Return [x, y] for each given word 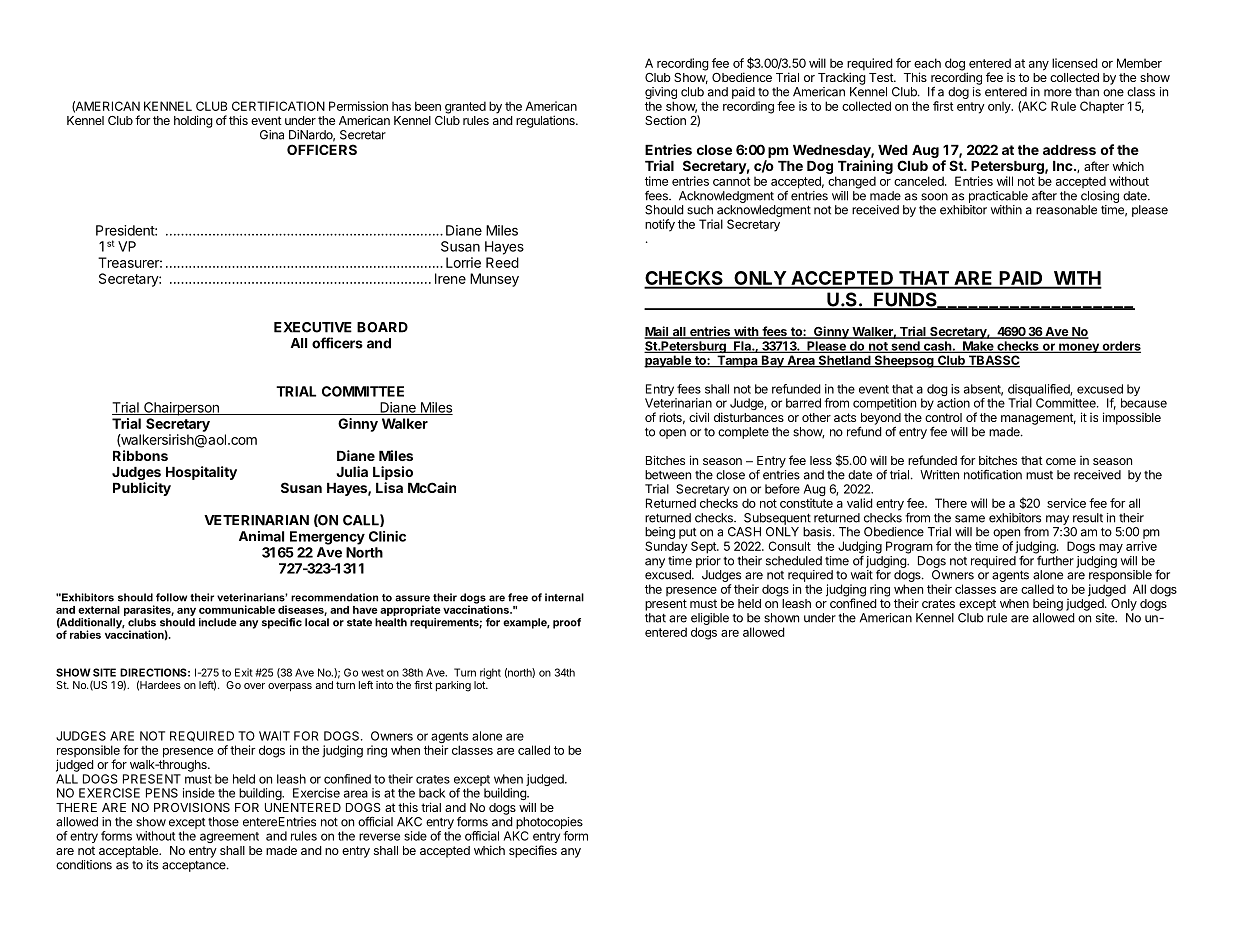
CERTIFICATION [278, 106]
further [1055, 560]
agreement [229, 837]
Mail [657, 332]
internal [564, 597]
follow [171, 597]
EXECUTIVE [313, 327]
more [1058, 93]
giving [661, 94]
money [1079, 348]
